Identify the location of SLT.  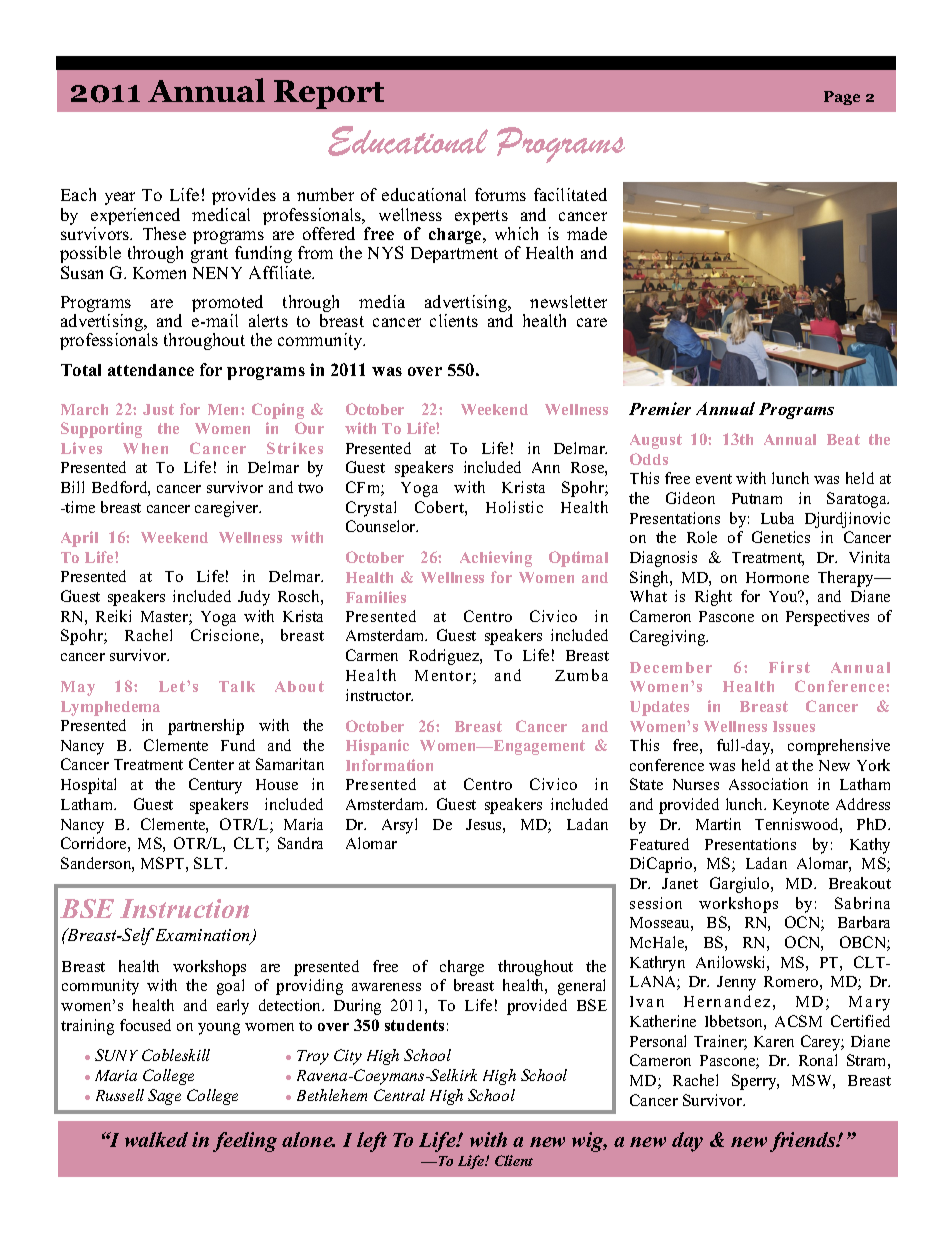
(210, 863).
